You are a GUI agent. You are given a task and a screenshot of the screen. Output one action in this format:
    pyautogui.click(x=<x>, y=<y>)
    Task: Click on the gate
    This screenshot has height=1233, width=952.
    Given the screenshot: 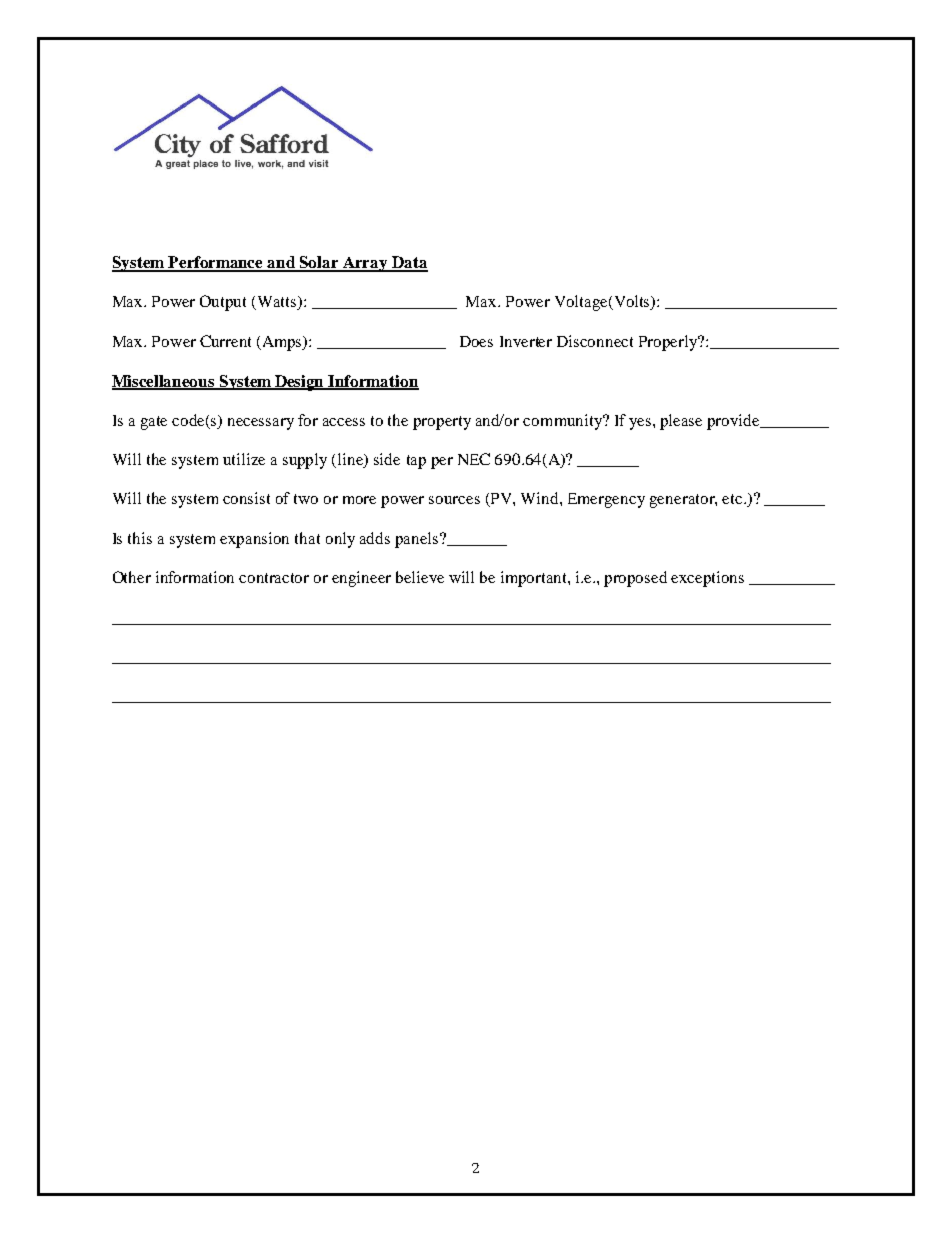 What is the action you would take?
    pyautogui.click(x=154, y=423)
